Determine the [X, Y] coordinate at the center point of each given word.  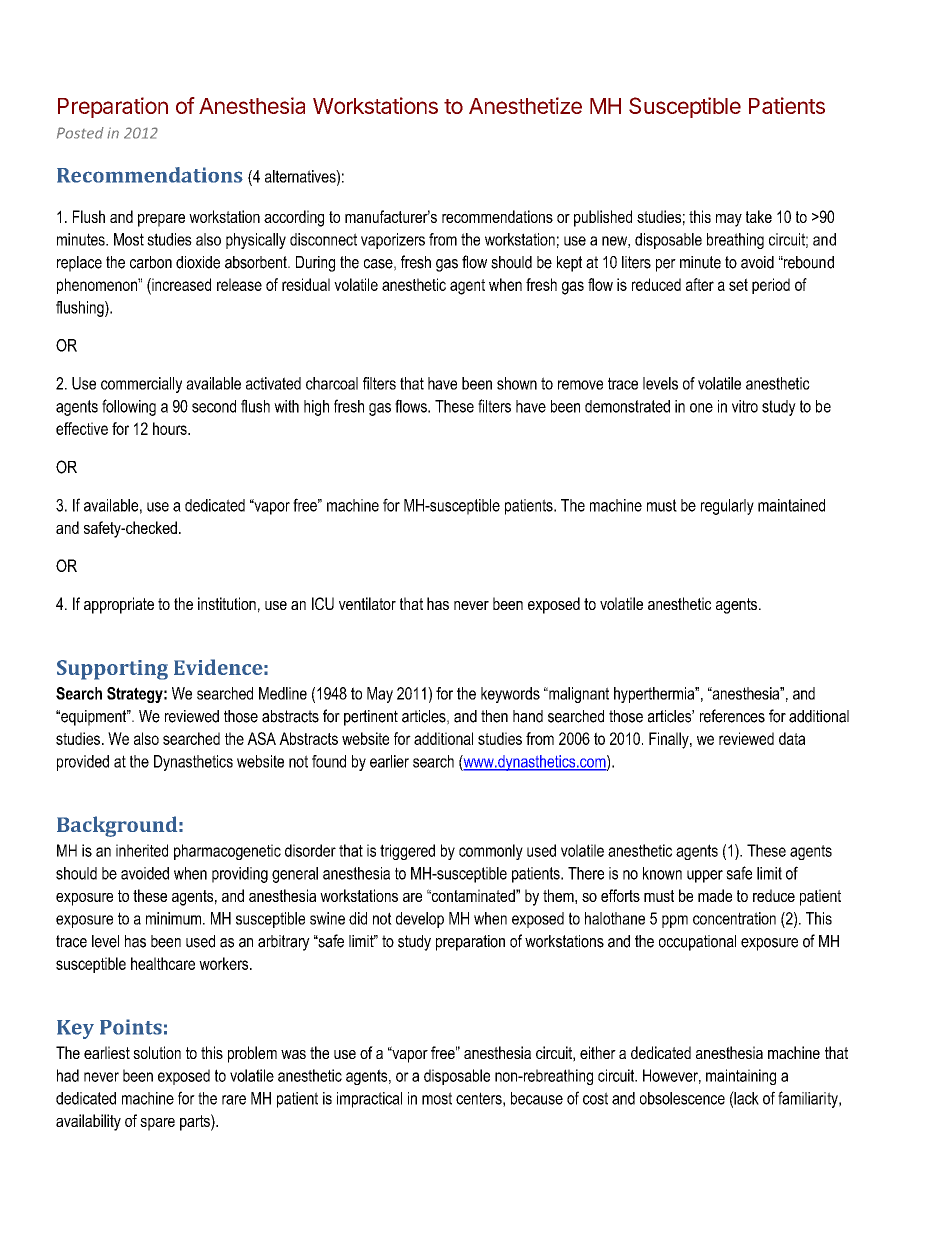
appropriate [119, 605]
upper [705, 876]
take [759, 216]
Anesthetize [525, 105]
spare [157, 1124]
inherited [142, 850]
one [701, 408]
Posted [80, 133]
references [732, 716]
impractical [369, 1100]
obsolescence [682, 1098]
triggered [407, 852]
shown [517, 383]
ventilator [367, 603]
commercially [141, 385]
